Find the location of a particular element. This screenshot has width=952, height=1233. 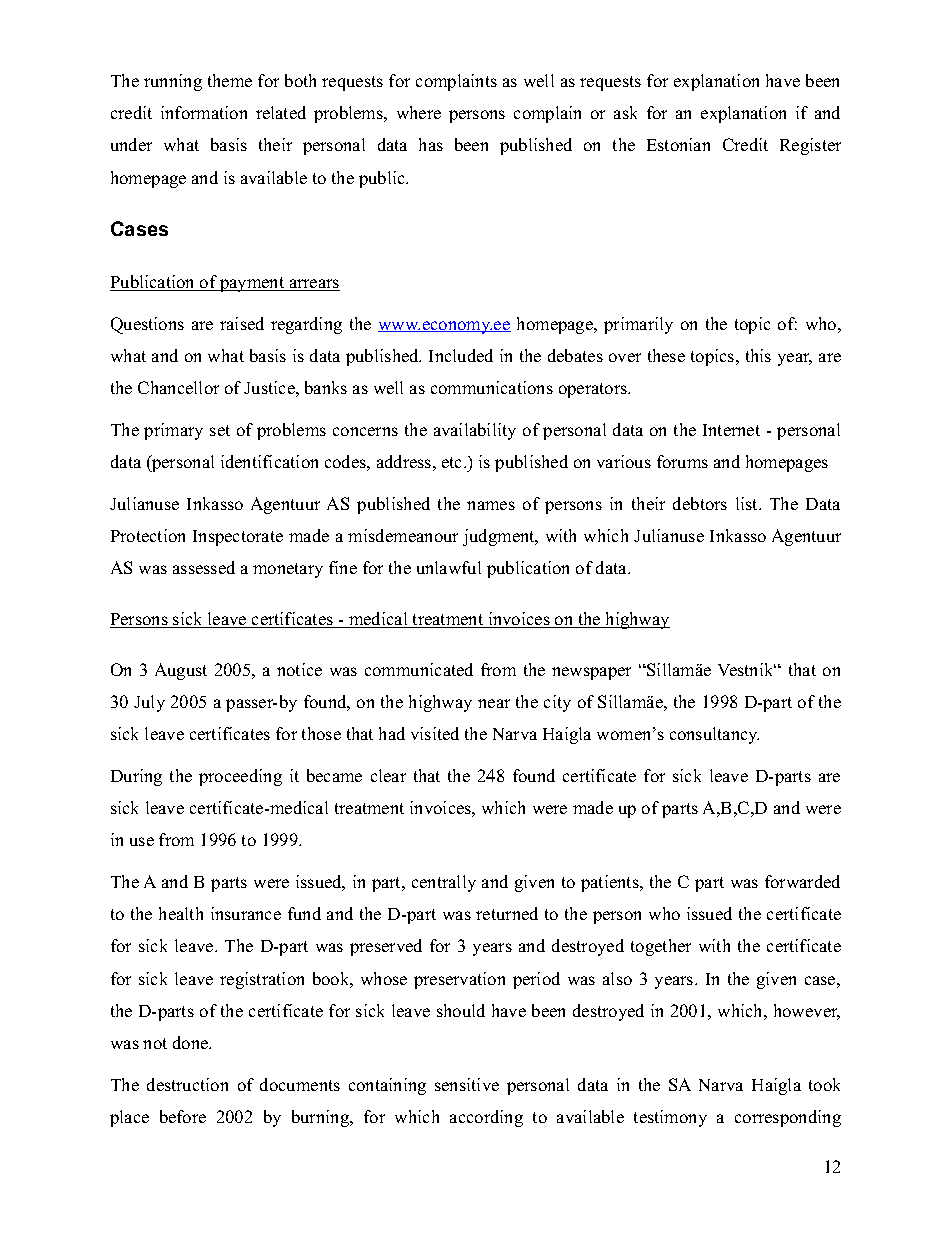

Included is located at coordinates (461, 355).
